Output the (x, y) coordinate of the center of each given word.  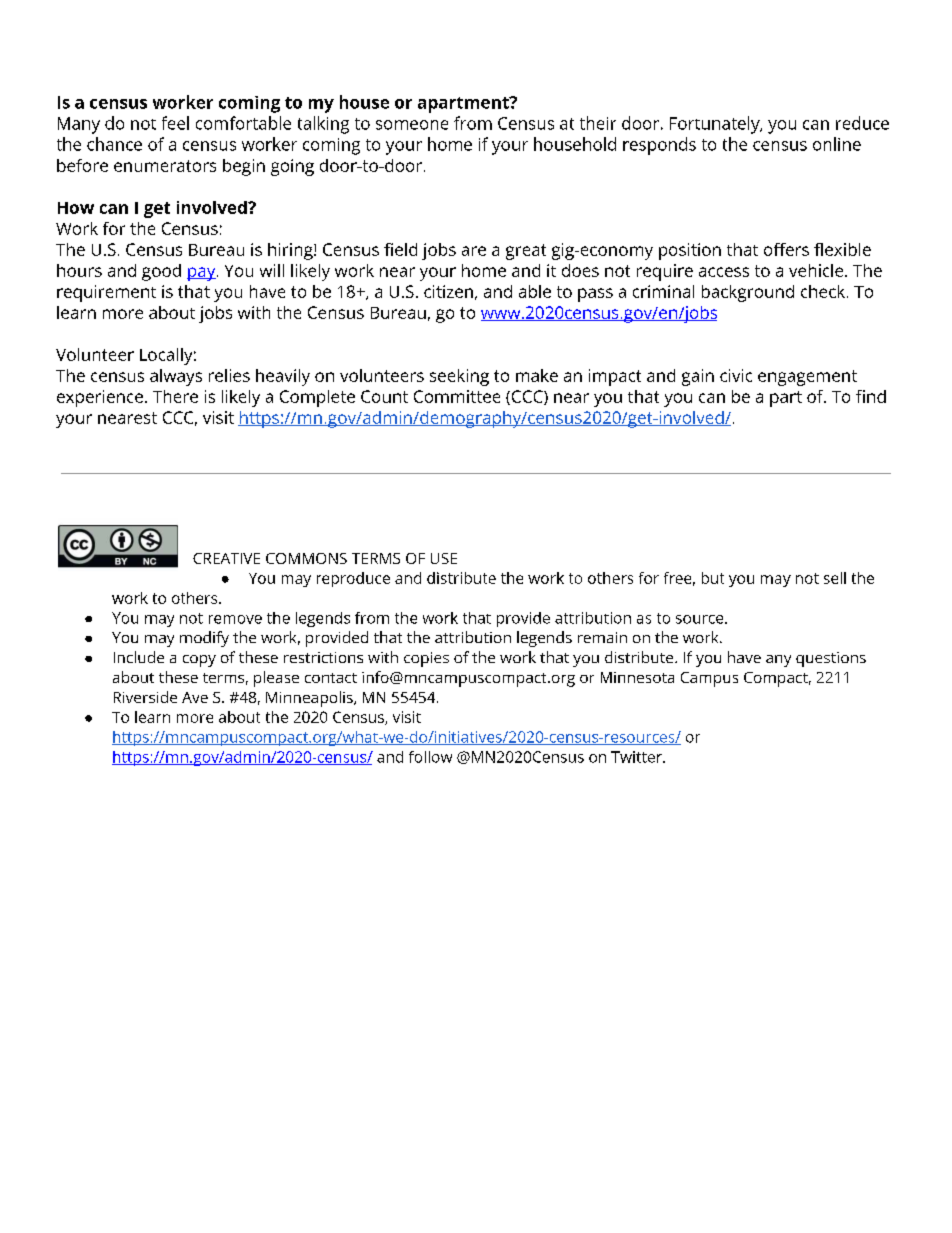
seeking (459, 377)
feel (175, 123)
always (176, 377)
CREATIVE (226, 558)
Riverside (145, 697)
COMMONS (306, 558)
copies (426, 659)
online (837, 144)
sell (835, 578)
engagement (807, 378)
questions (831, 659)
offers (786, 249)
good (161, 272)
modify (204, 639)
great (526, 252)
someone (412, 125)
